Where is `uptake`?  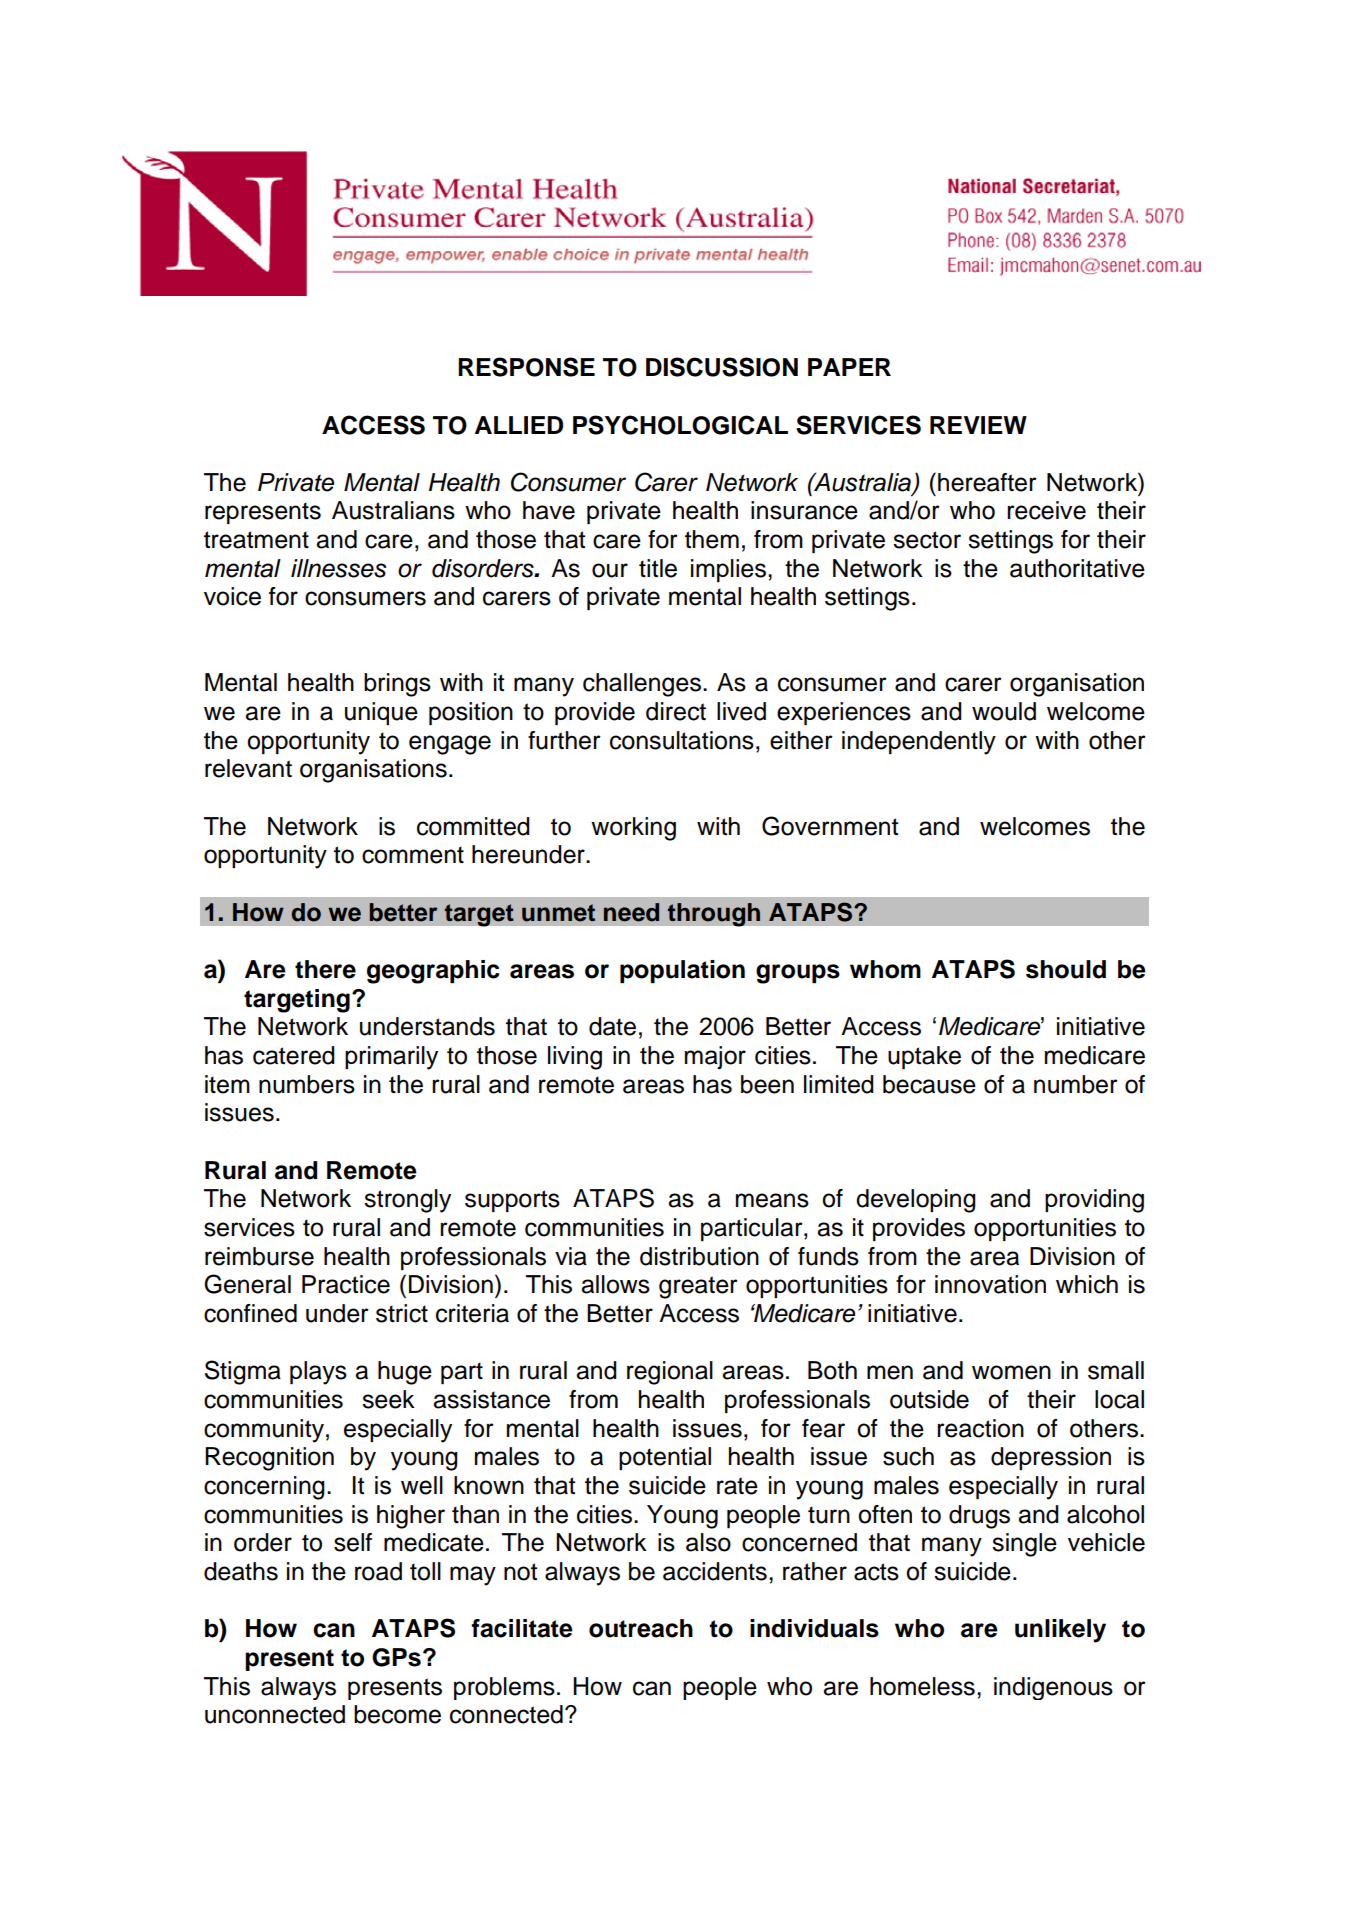 uptake is located at coordinates (924, 1057).
